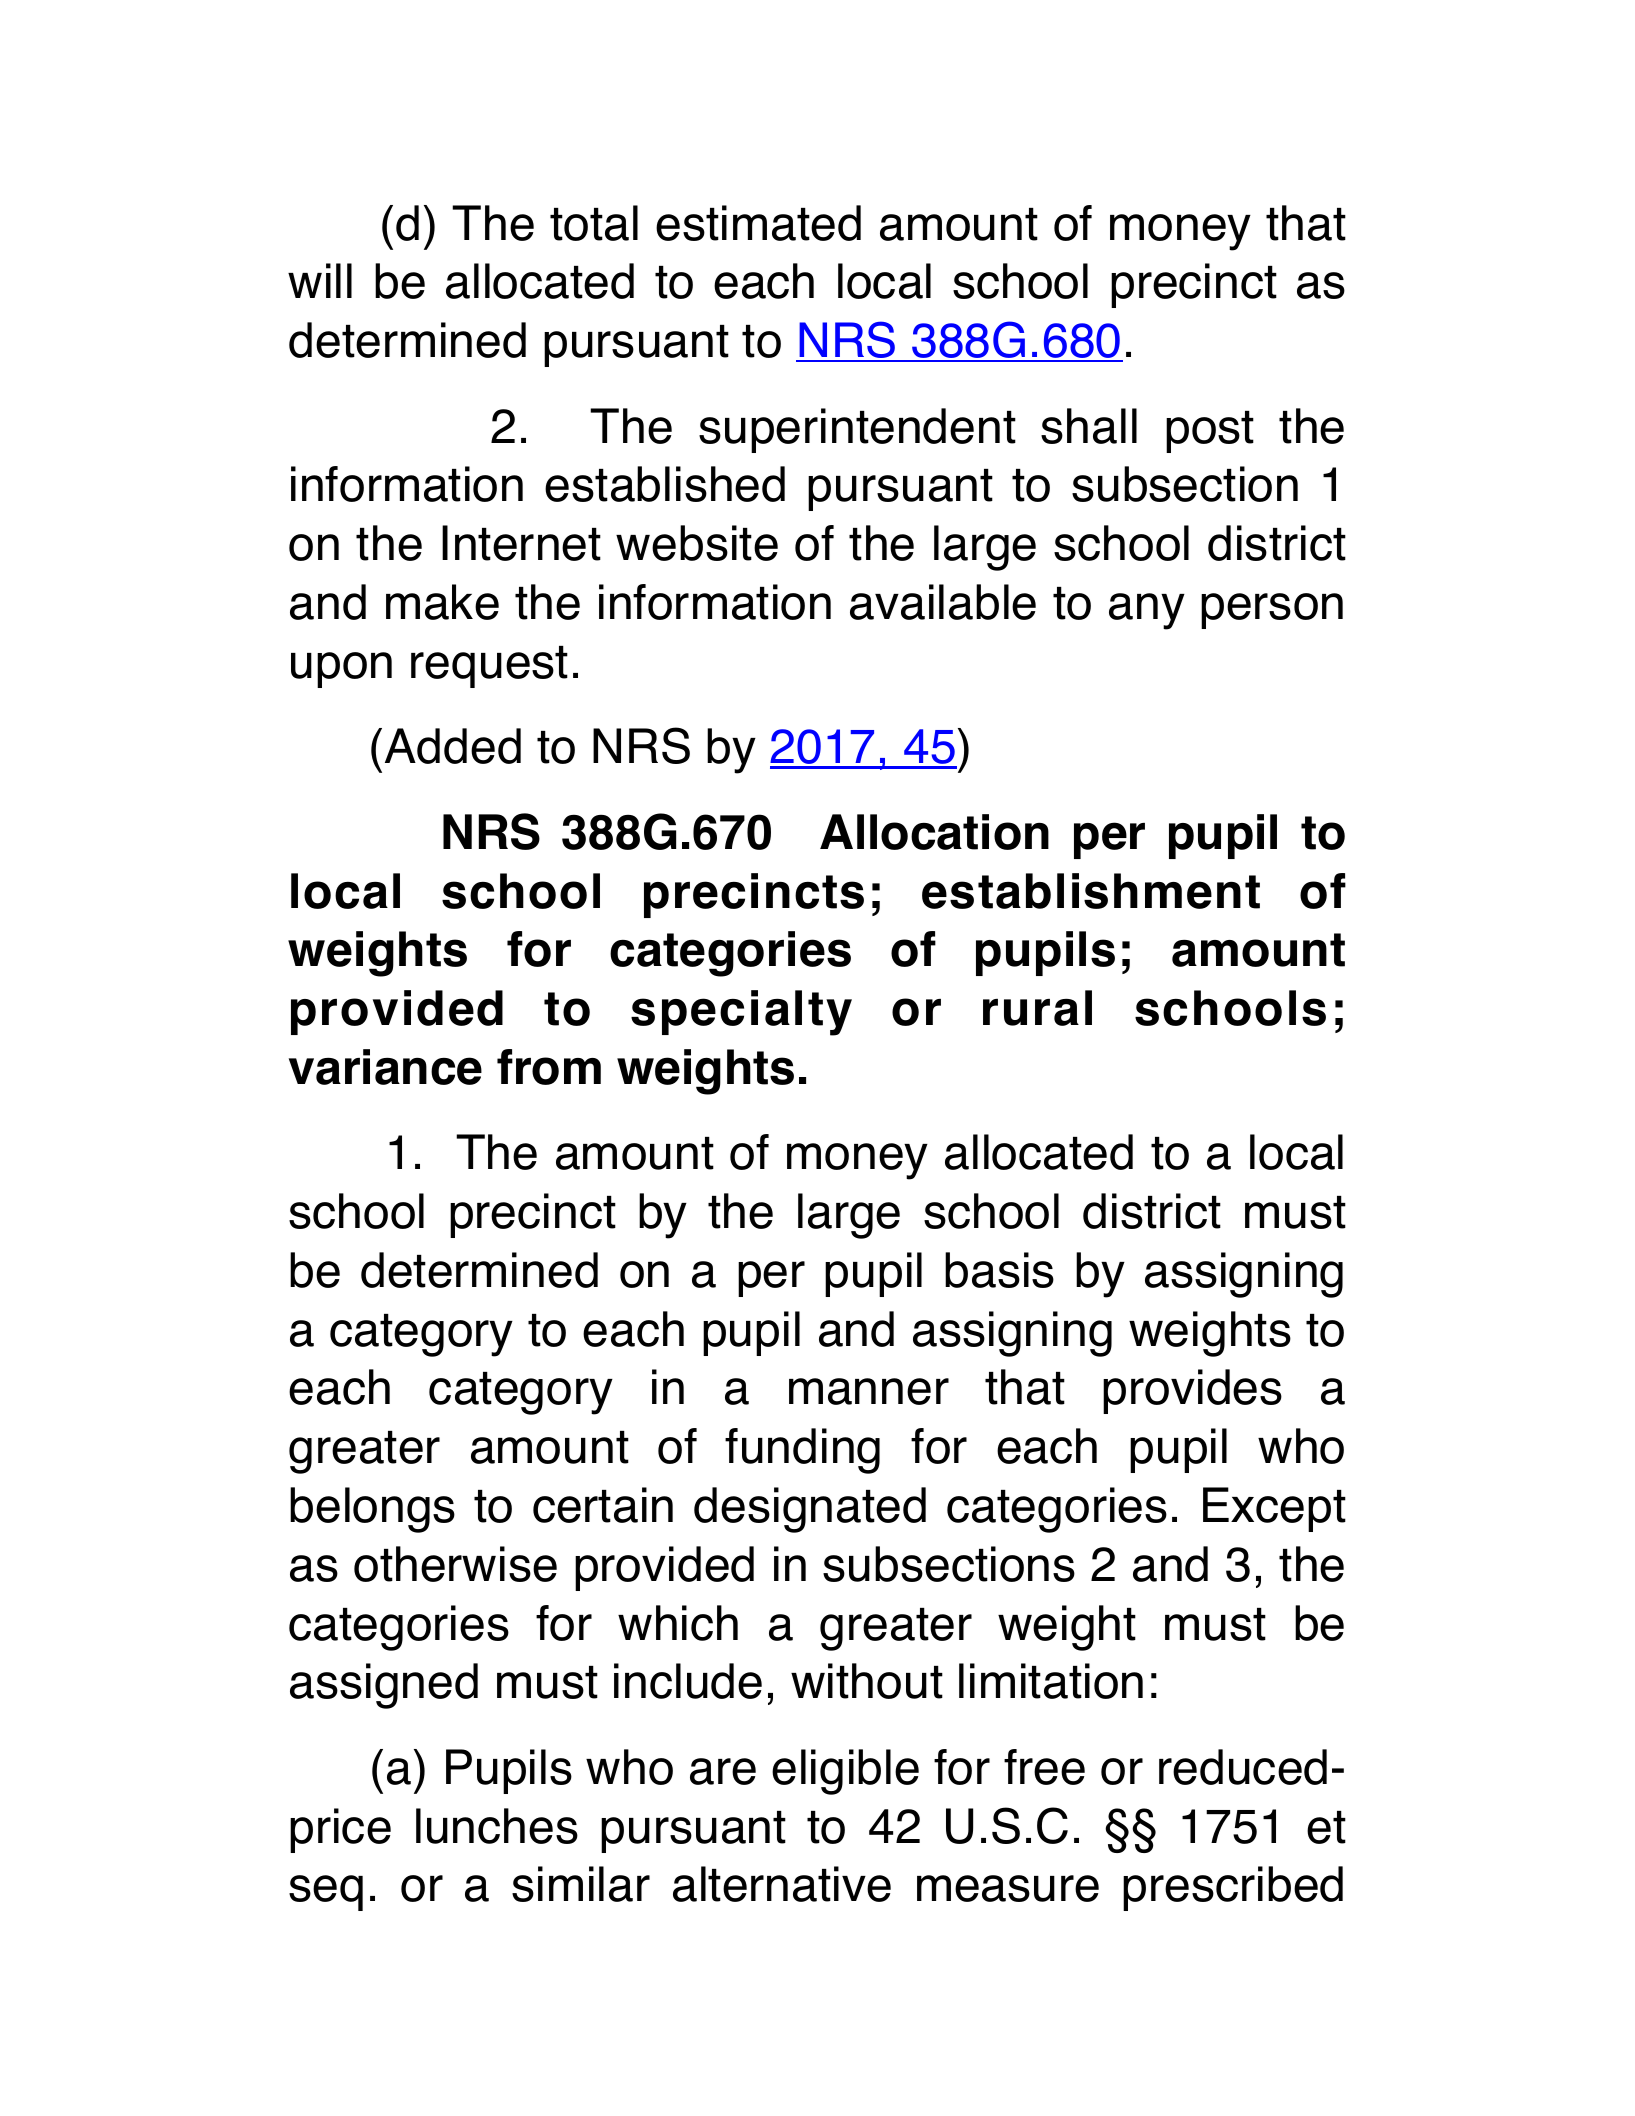 Image resolution: width=1635 pixels, height=2116 pixels. What do you see at coordinates (385, 1067) in the page?
I see `variance` at bounding box center [385, 1067].
